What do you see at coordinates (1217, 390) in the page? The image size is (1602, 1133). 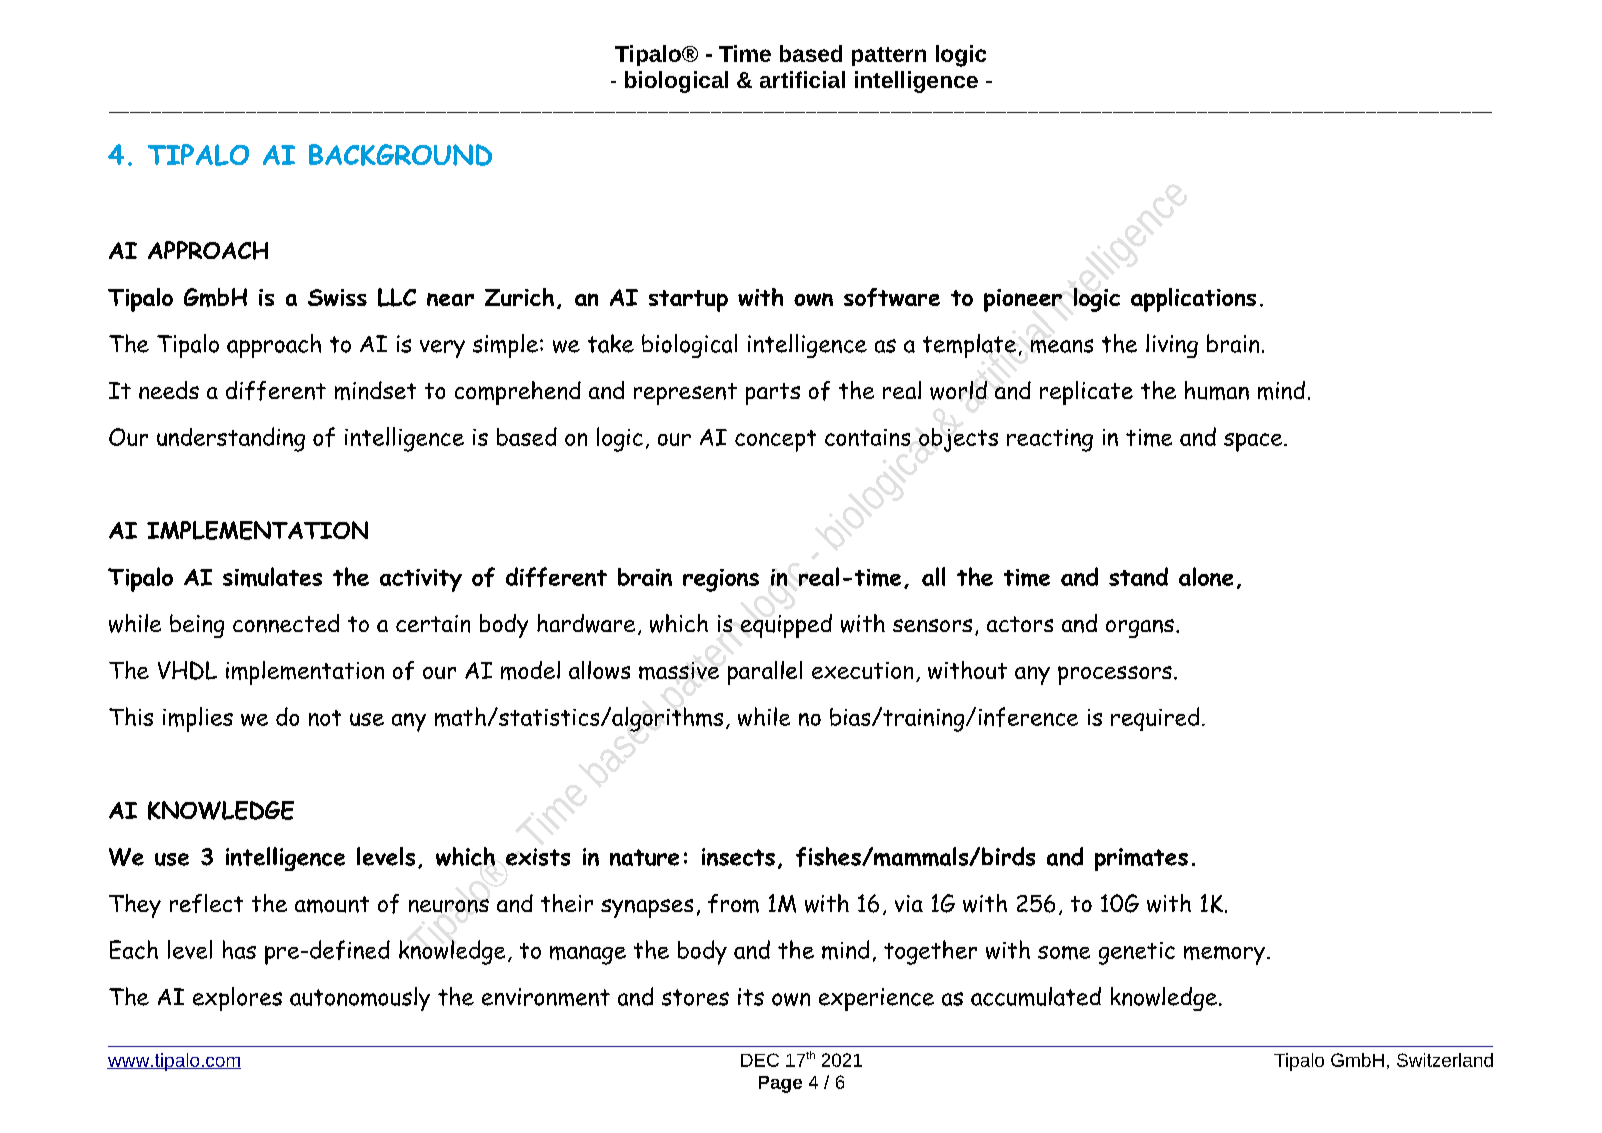 I see `human` at bounding box center [1217, 390].
